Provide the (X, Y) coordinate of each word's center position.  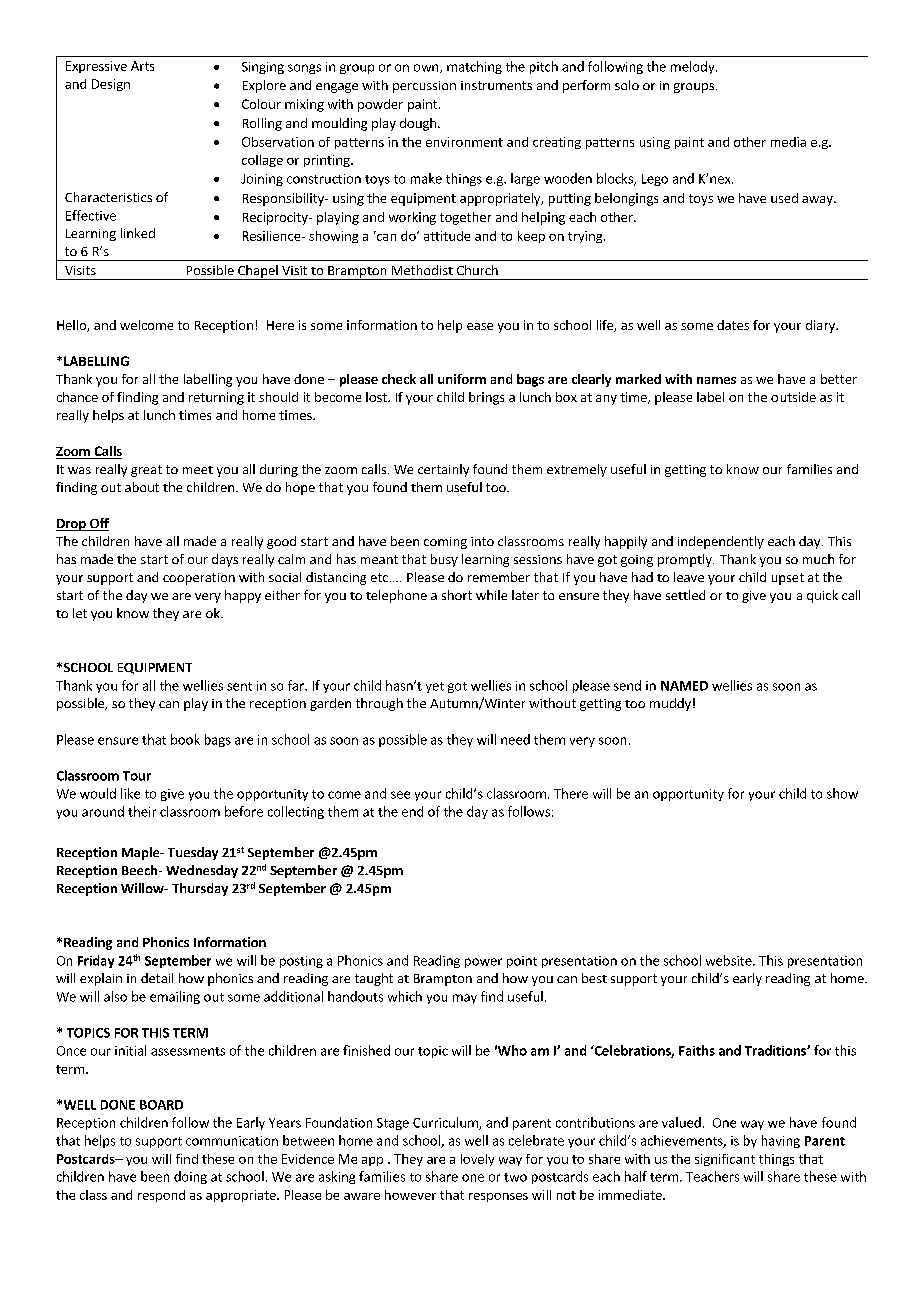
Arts (142, 66)
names (716, 380)
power (483, 963)
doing (190, 1177)
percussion (424, 87)
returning (216, 398)
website (730, 960)
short (457, 595)
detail (157, 978)
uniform (462, 379)
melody (694, 67)
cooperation (199, 579)
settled (685, 595)
